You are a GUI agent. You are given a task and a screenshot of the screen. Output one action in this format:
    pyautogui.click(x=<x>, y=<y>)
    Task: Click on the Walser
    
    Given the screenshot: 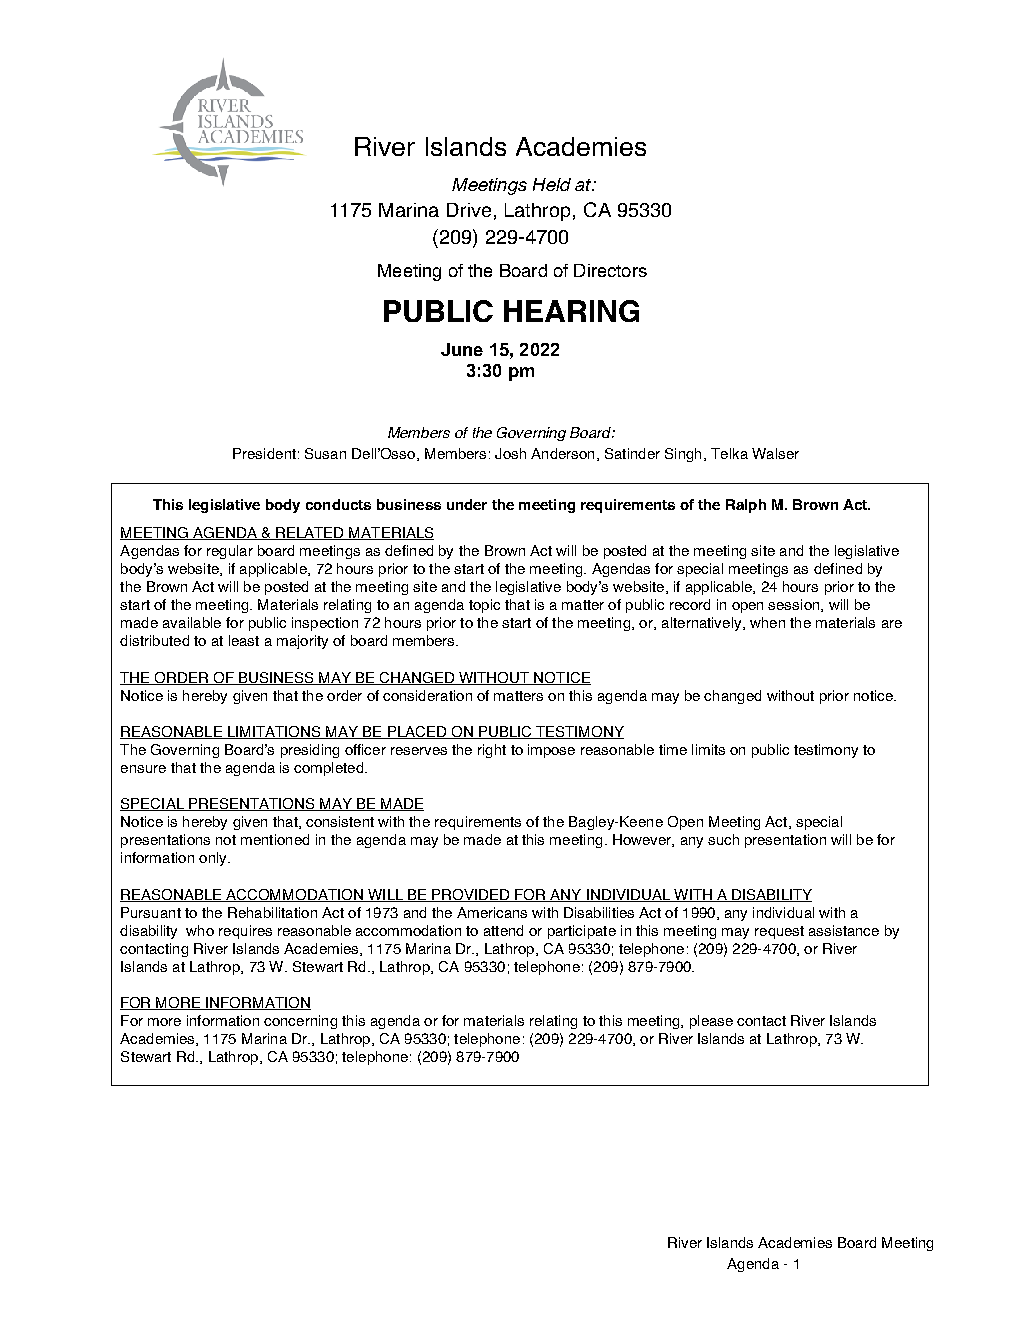 What is the action you would take?
    pyautogui.click(x=775, y=453)
